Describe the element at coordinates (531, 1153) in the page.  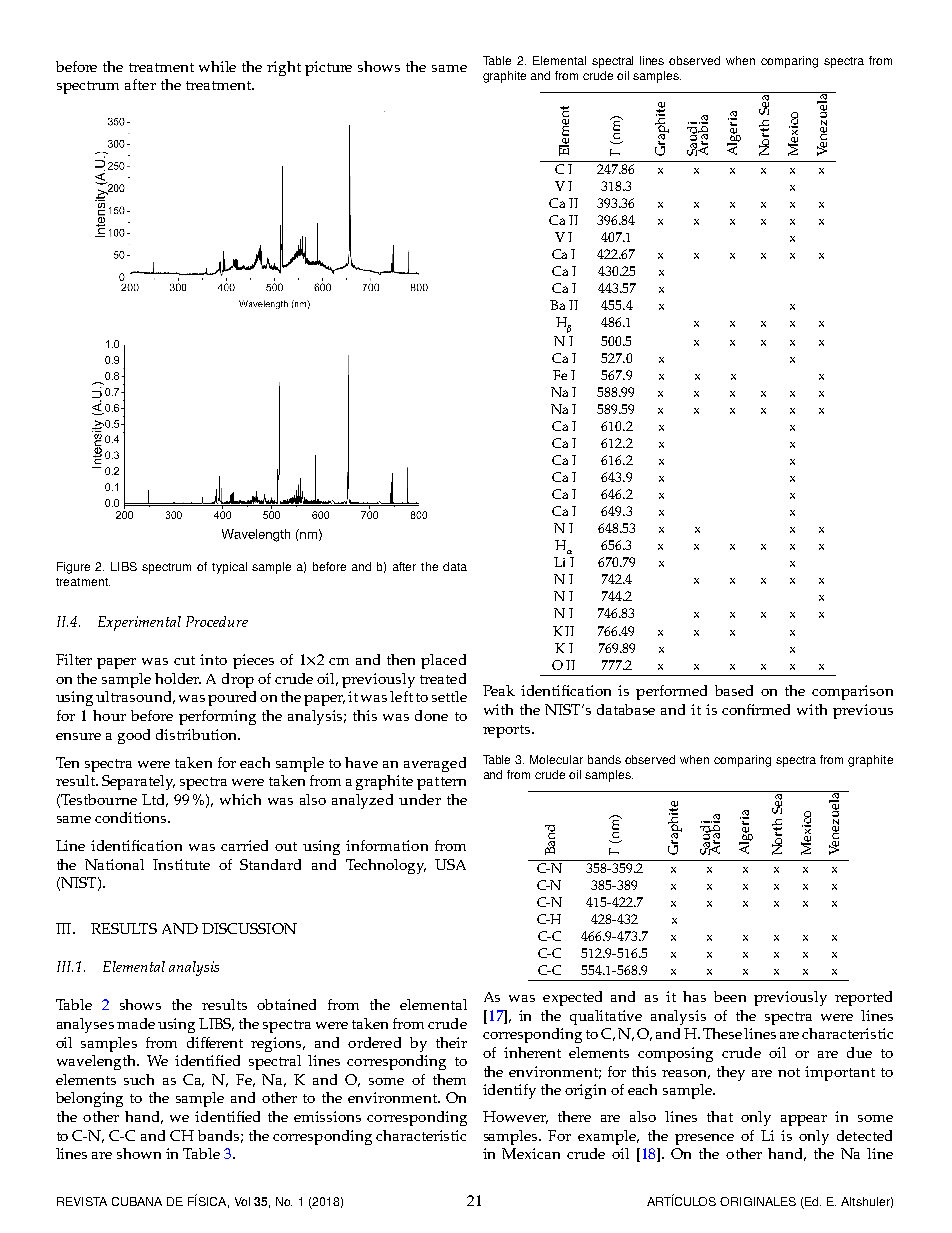
I see `Mexican` at that location.
